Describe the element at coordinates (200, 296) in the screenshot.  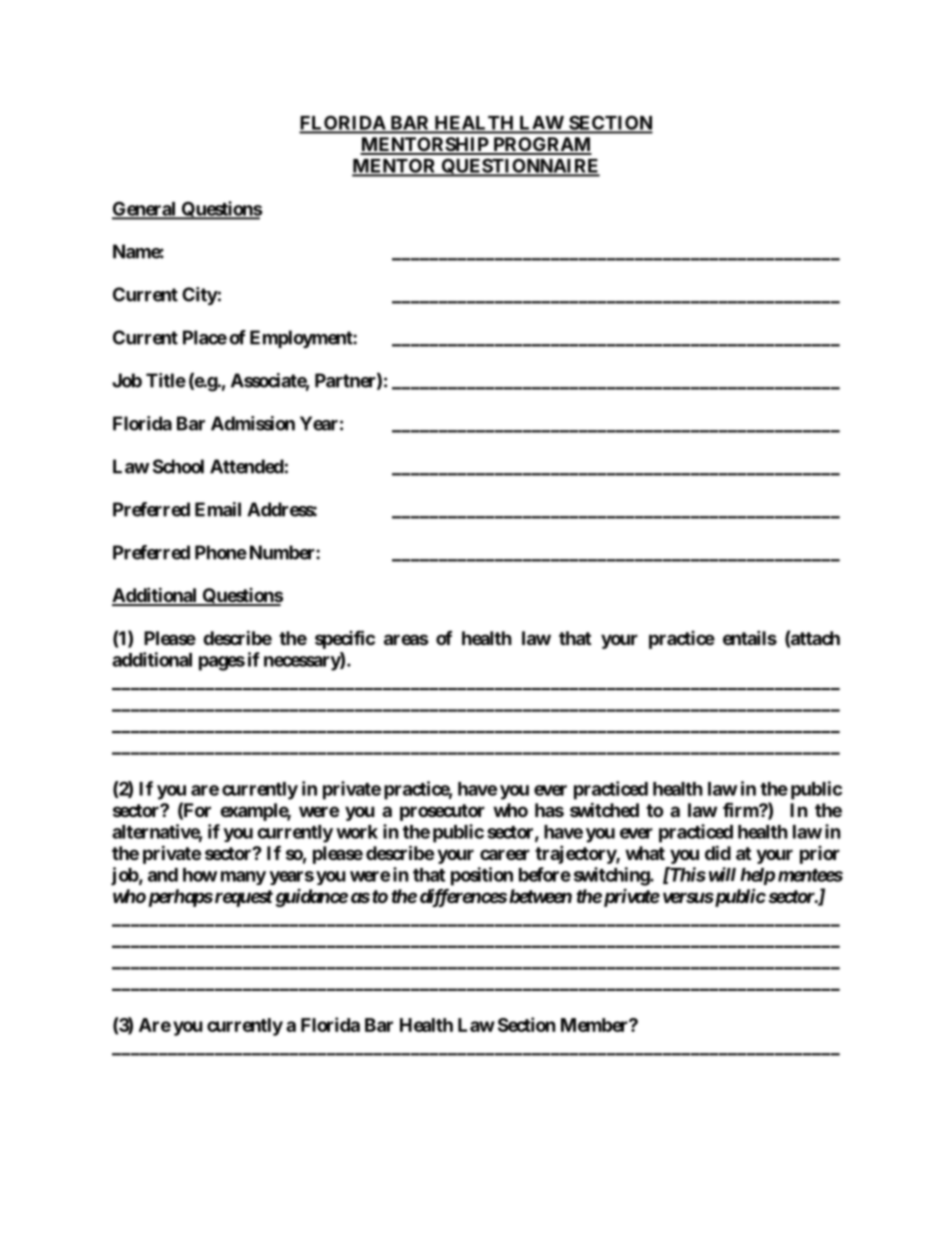
I see `City` at that location.
